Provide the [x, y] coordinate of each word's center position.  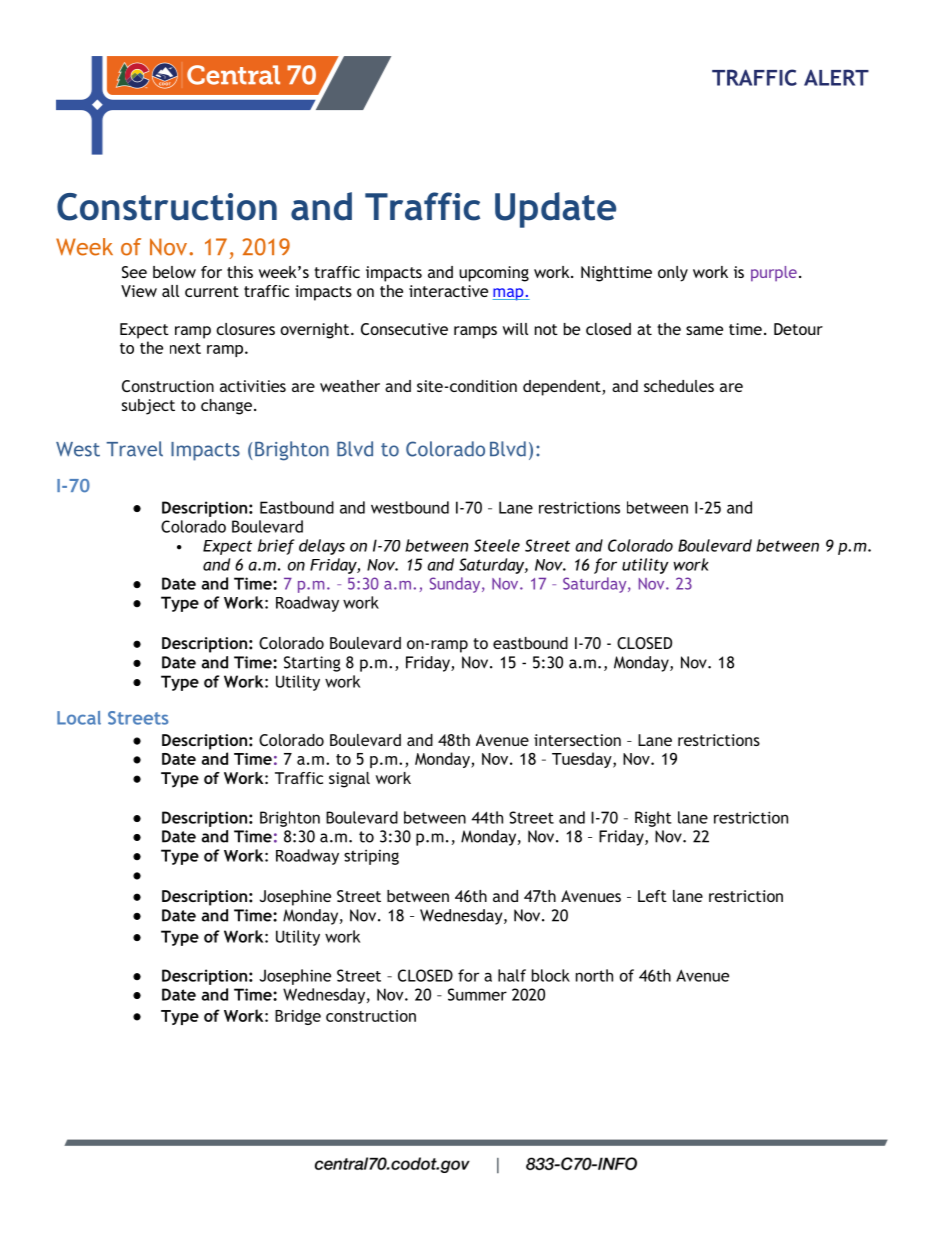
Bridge [298, 1017]
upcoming [494, 274]
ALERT [836, 77]
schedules [679, 386]
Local [79, 718]
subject [148, 407]
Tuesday [583, 760]
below [174, 272]
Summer [477, 994]
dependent [563, 388]
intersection [577, 740]
